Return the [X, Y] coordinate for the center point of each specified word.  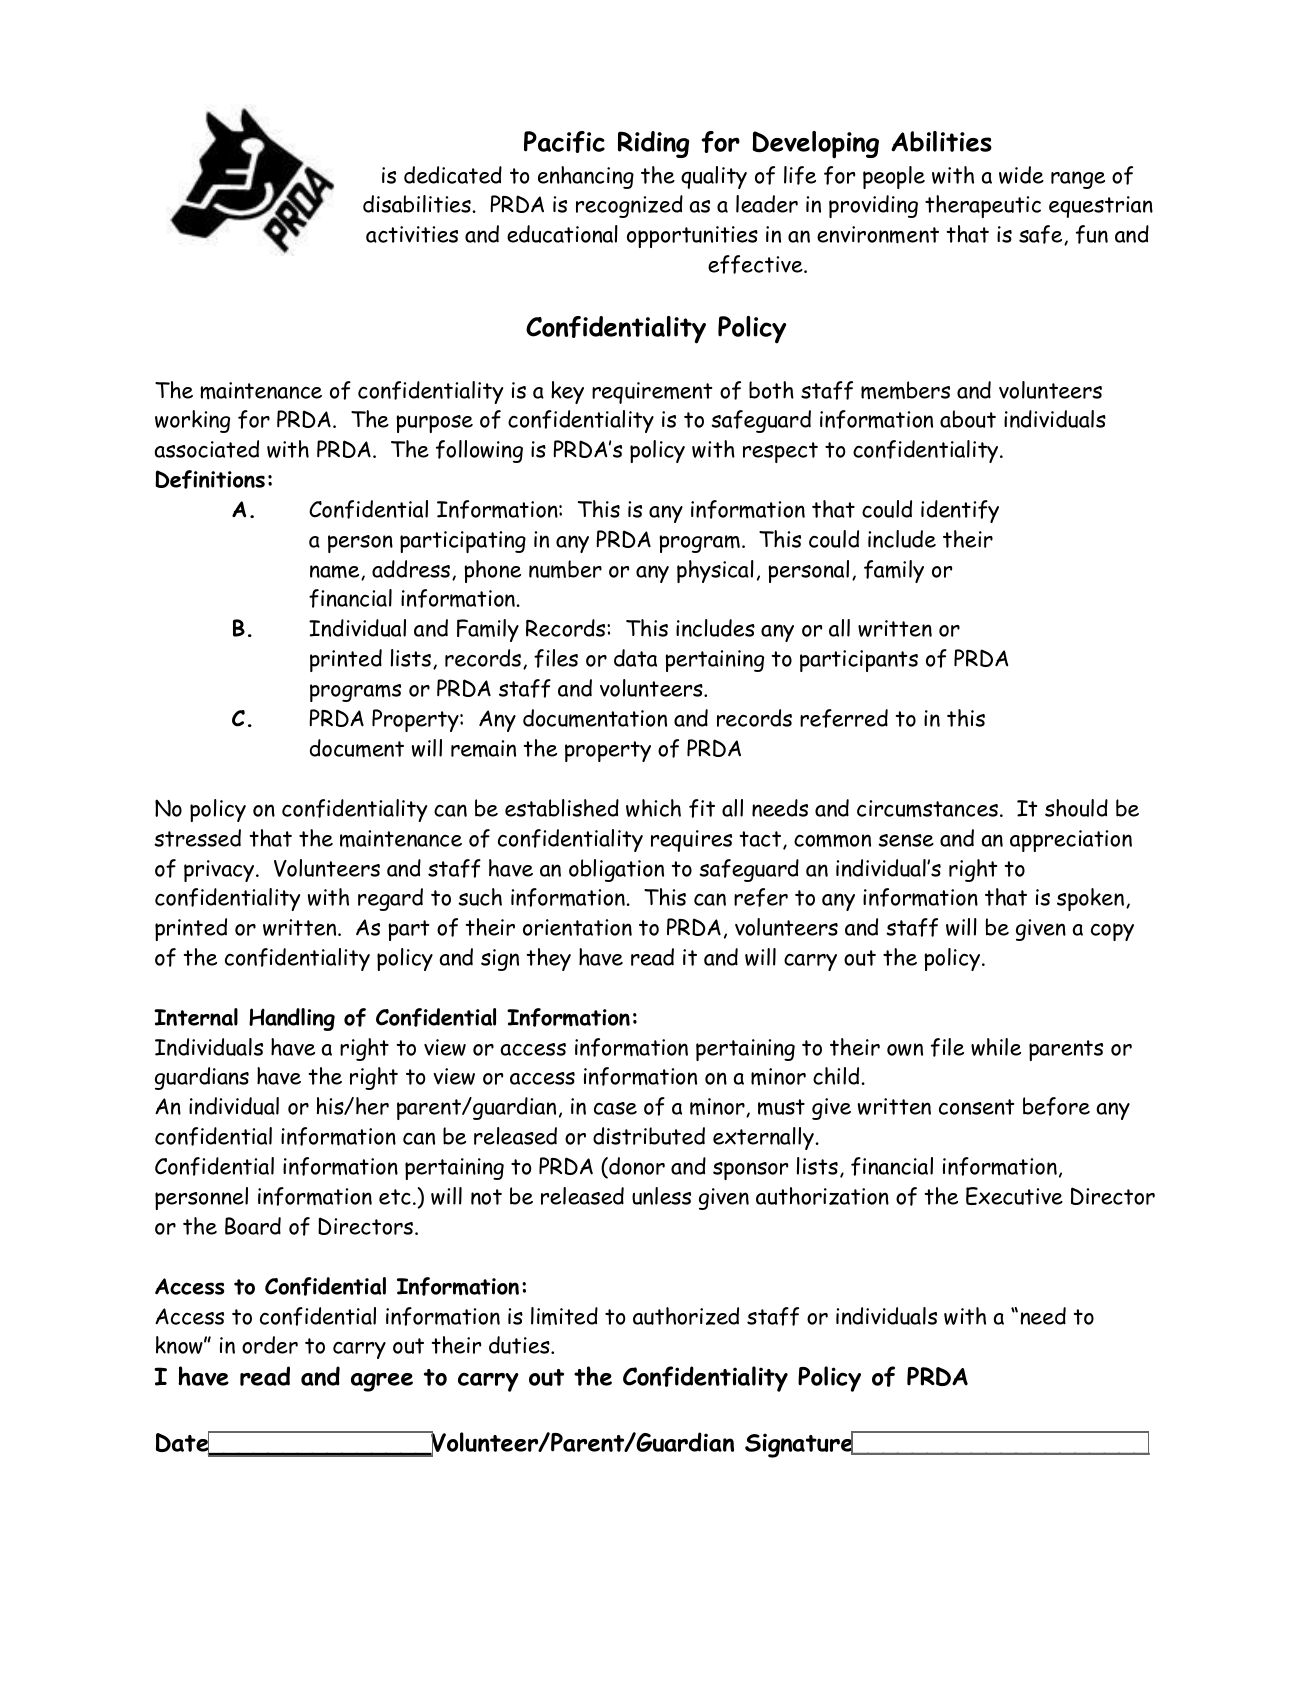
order [270, 1345]
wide [1021, 175]
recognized [629, 206]
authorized [686, 1316]
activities [412, 234]
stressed [197, 838]
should [1076, 808]
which [653, 808]
